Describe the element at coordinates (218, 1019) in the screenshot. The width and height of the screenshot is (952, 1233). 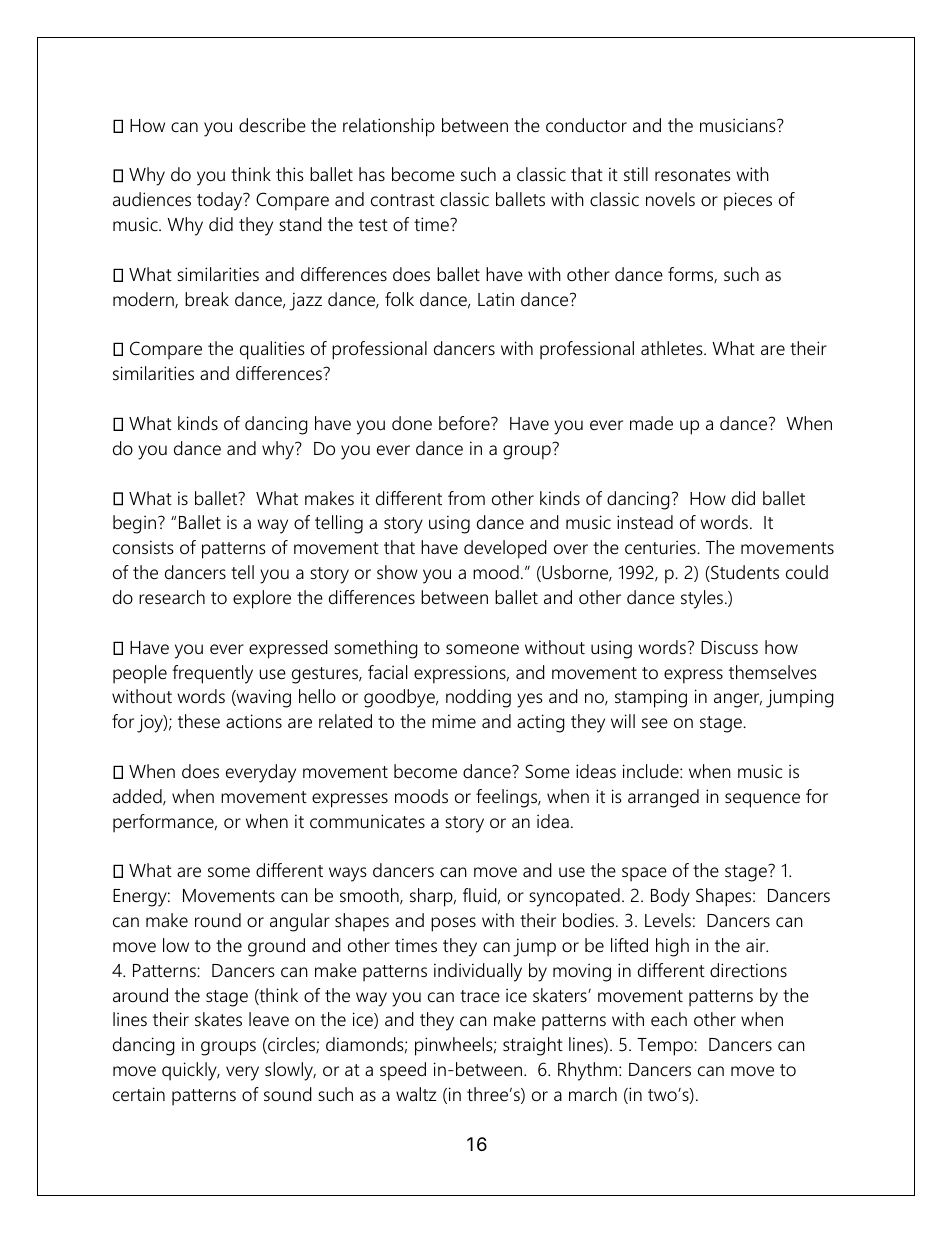
I see `skates` at that location.
